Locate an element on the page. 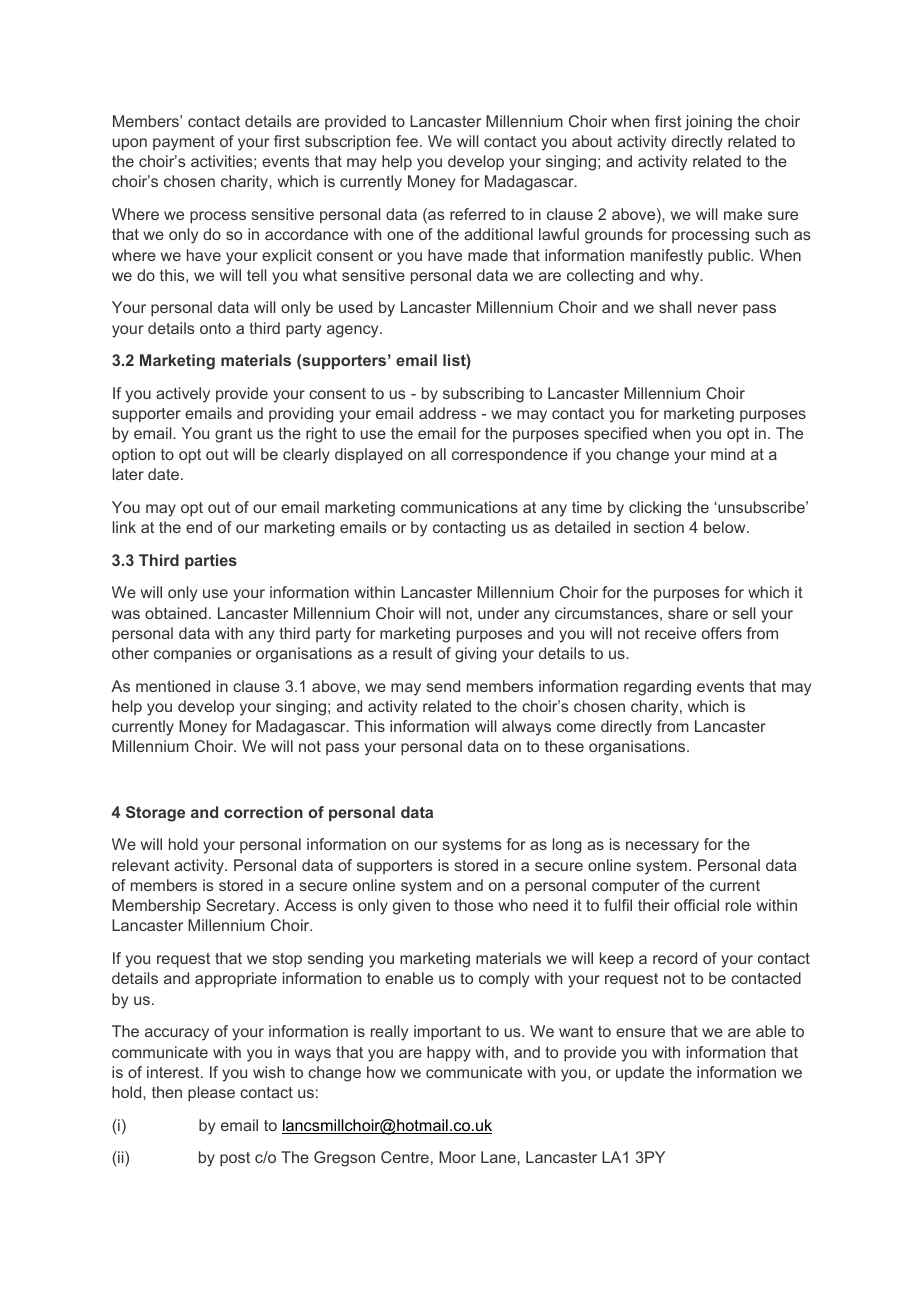  official is located at coordinates (696, 905).
